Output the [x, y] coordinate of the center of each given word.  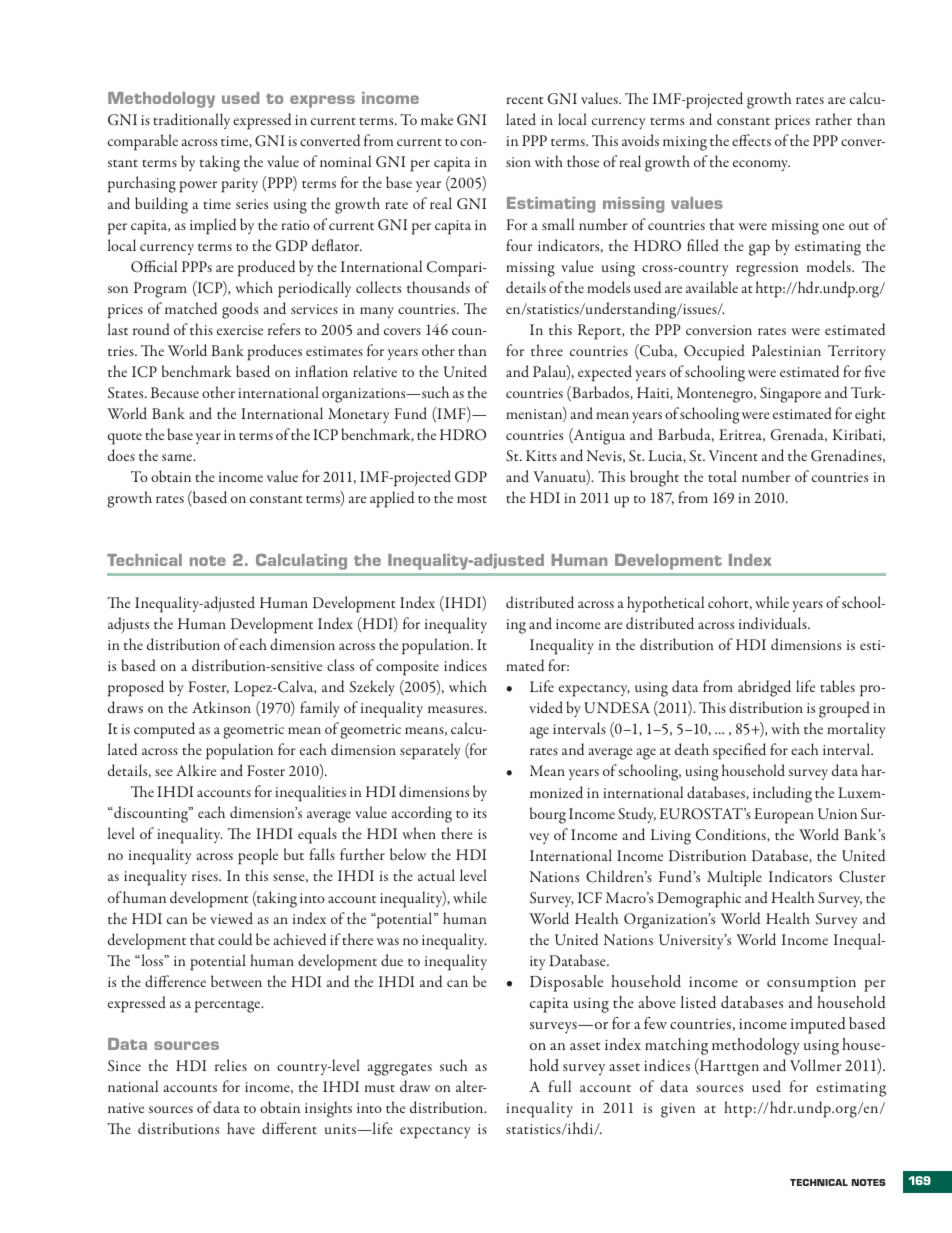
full [560, 1086]
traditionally [191, 121]
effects [751, 140]
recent [524, 100]
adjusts [128, 625]
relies [231, 1065]
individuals [774, 623]
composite [407, 668]
